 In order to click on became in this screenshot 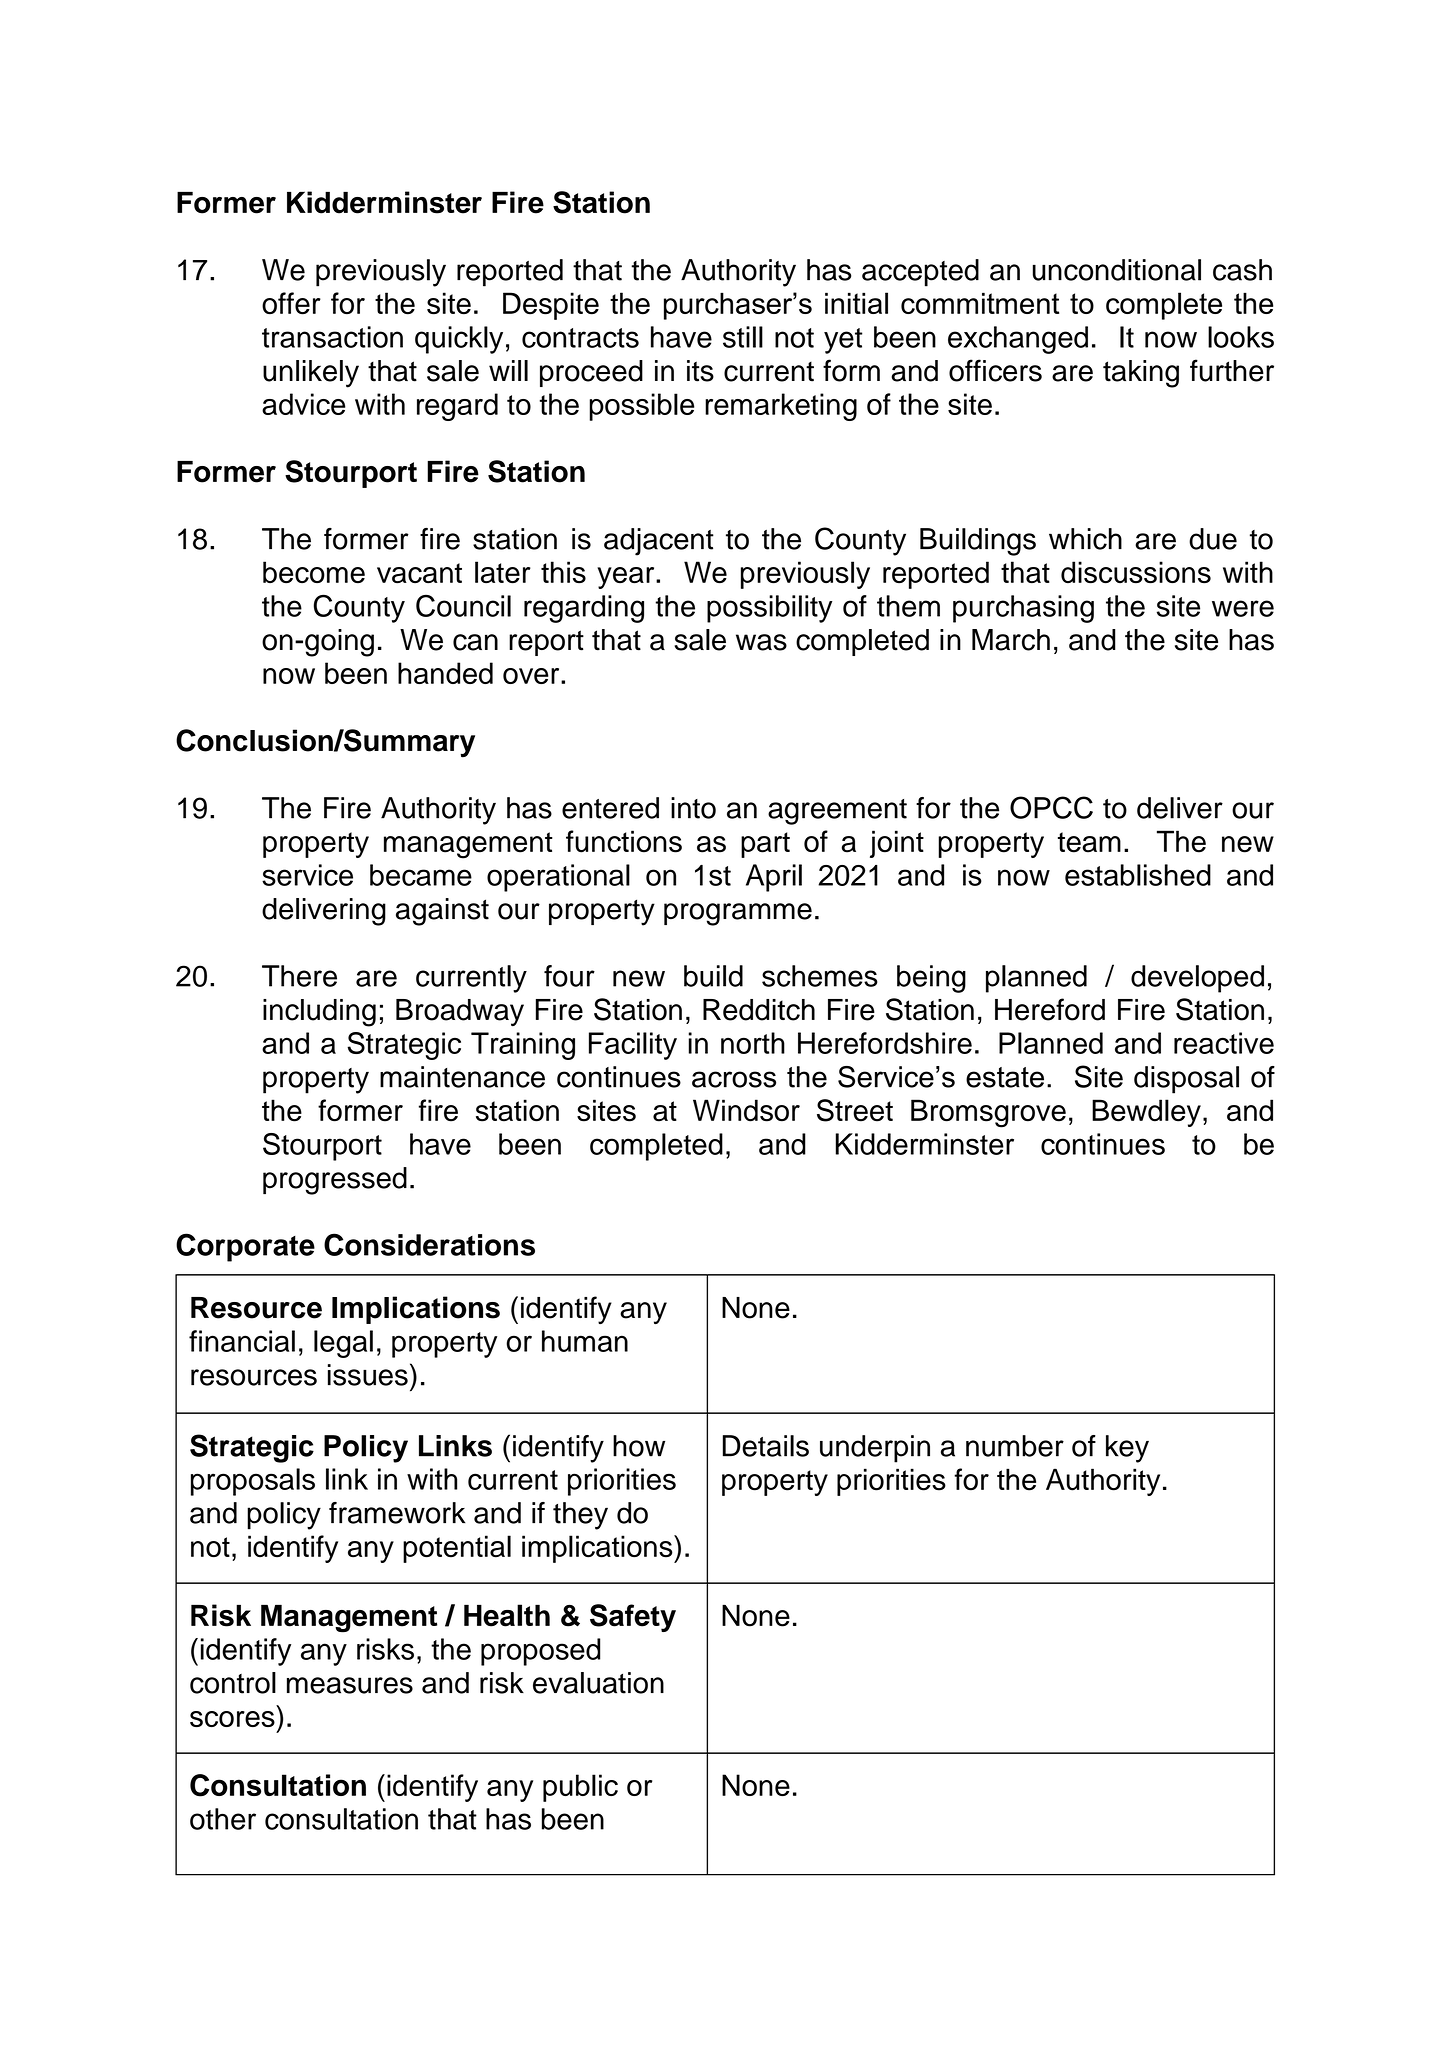, I will do `click(421, 875)`.
